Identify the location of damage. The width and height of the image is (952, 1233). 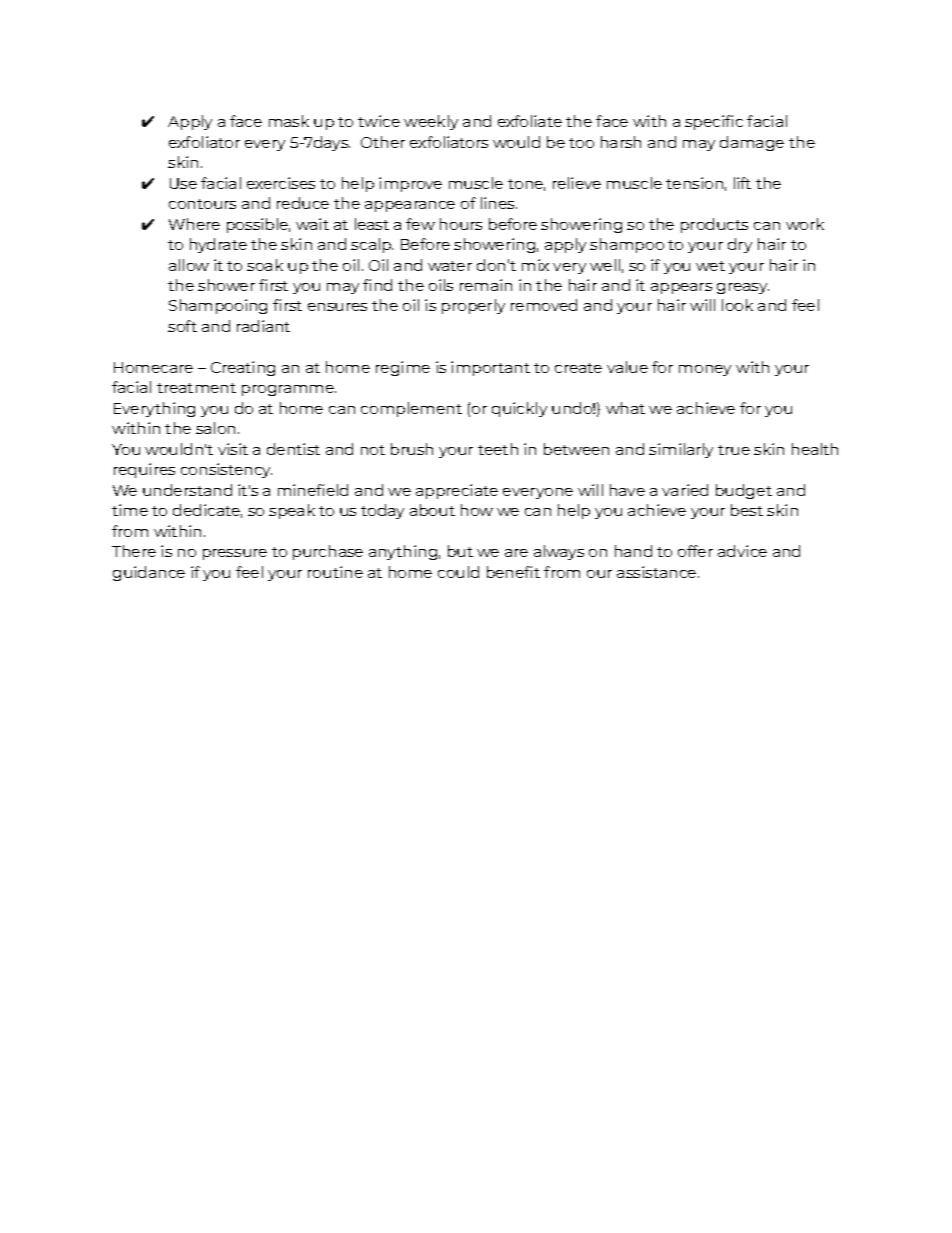
(752, 143).
